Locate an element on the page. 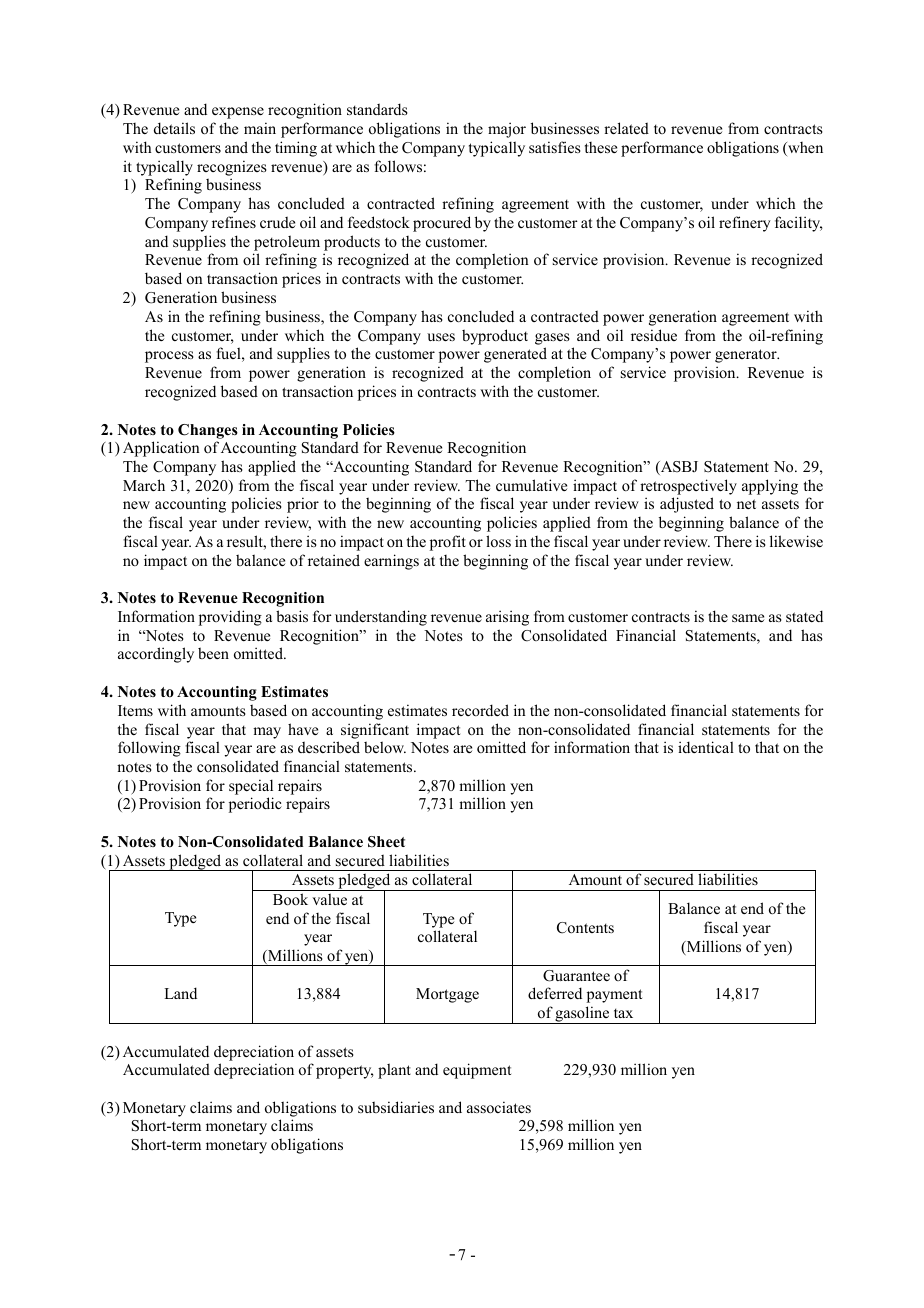 The image size is (924, 1308). recognizes is located at coordinates (232, 168).
